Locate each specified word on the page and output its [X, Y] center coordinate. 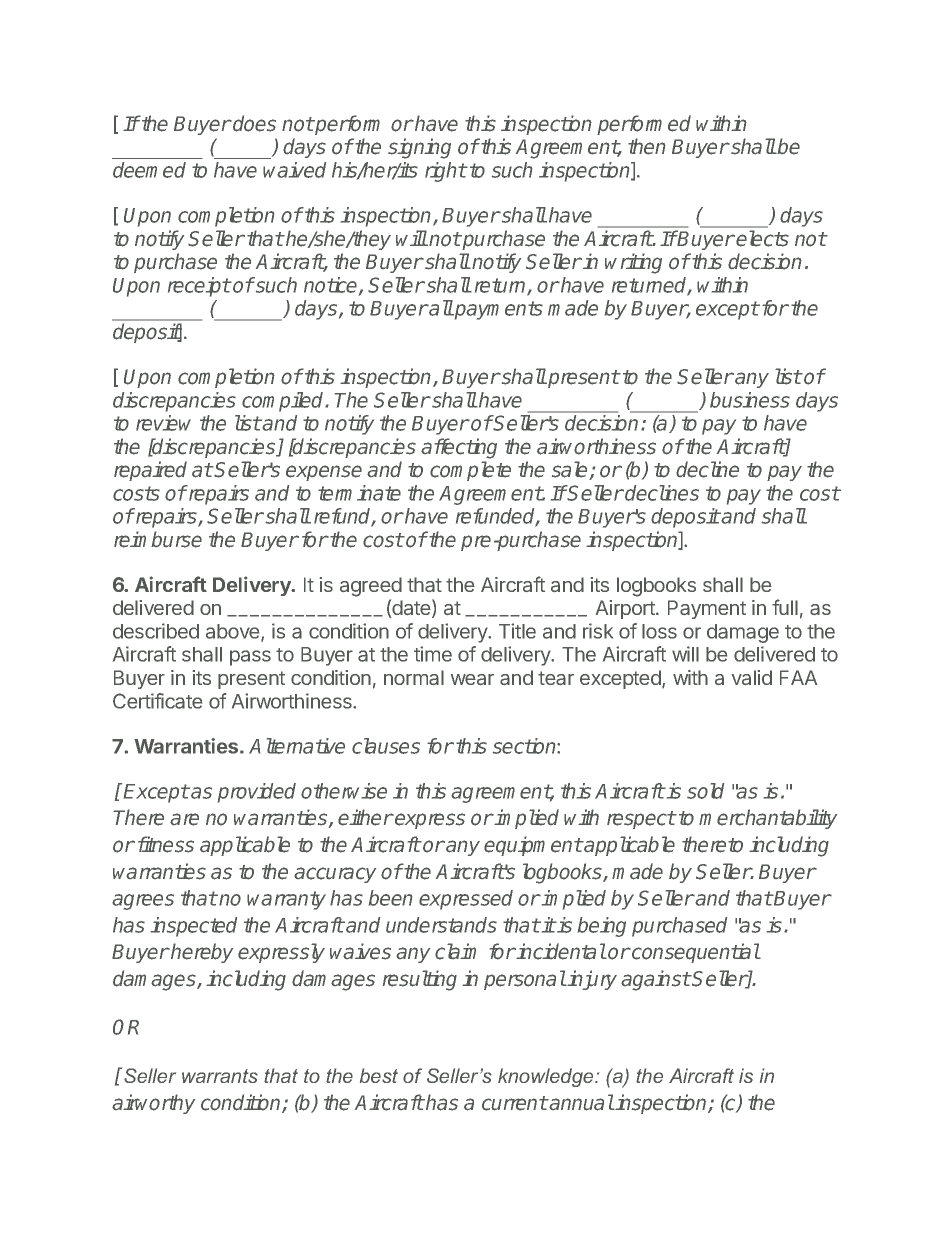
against [656, 980]
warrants [220, 1076]
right [446, 172]
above [234, 632]
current [515, 1103]
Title [517, 631]
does [253, 123]
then [647, 146]
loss [659, 631]
